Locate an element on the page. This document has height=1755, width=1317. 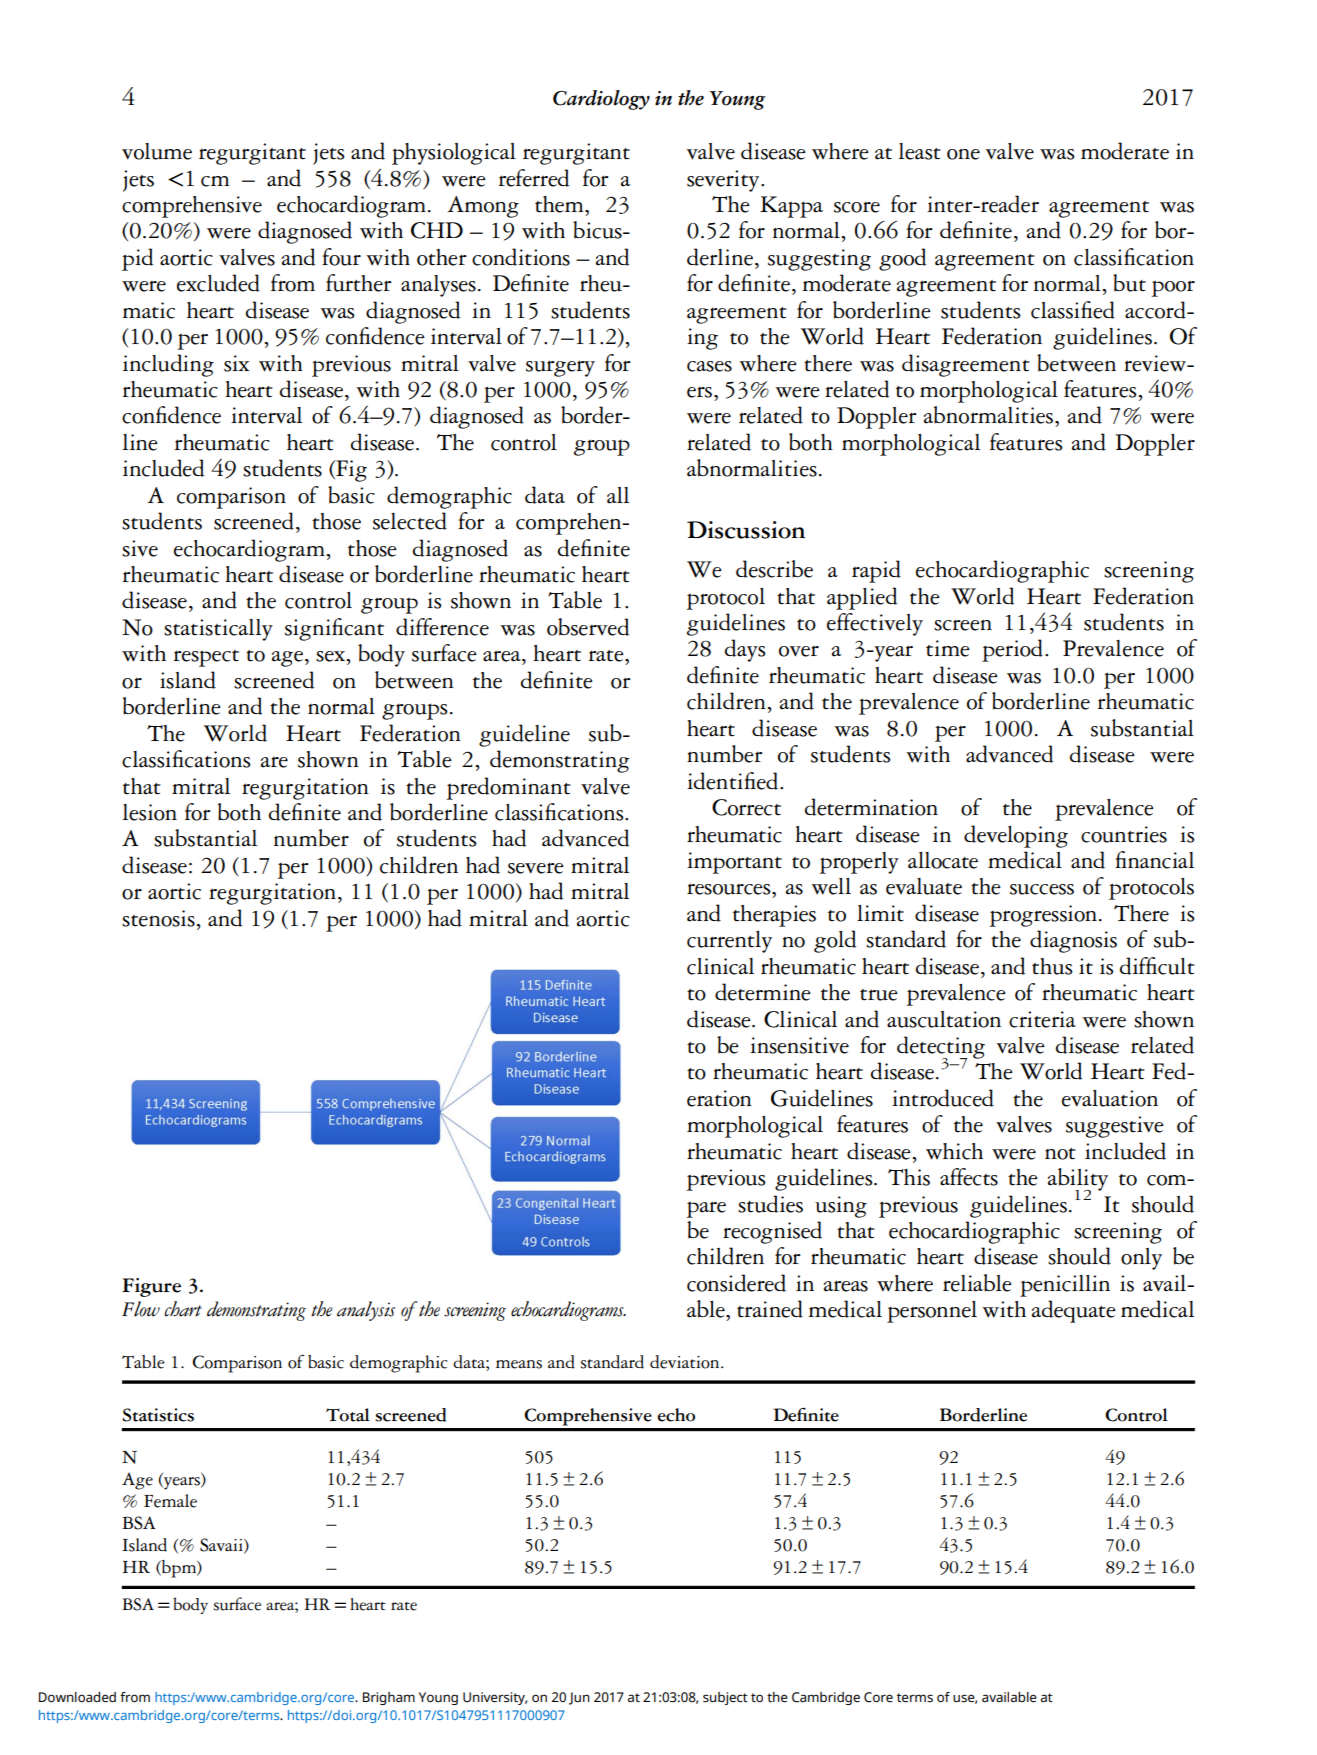
volume is located at coordinates (157, 151).
